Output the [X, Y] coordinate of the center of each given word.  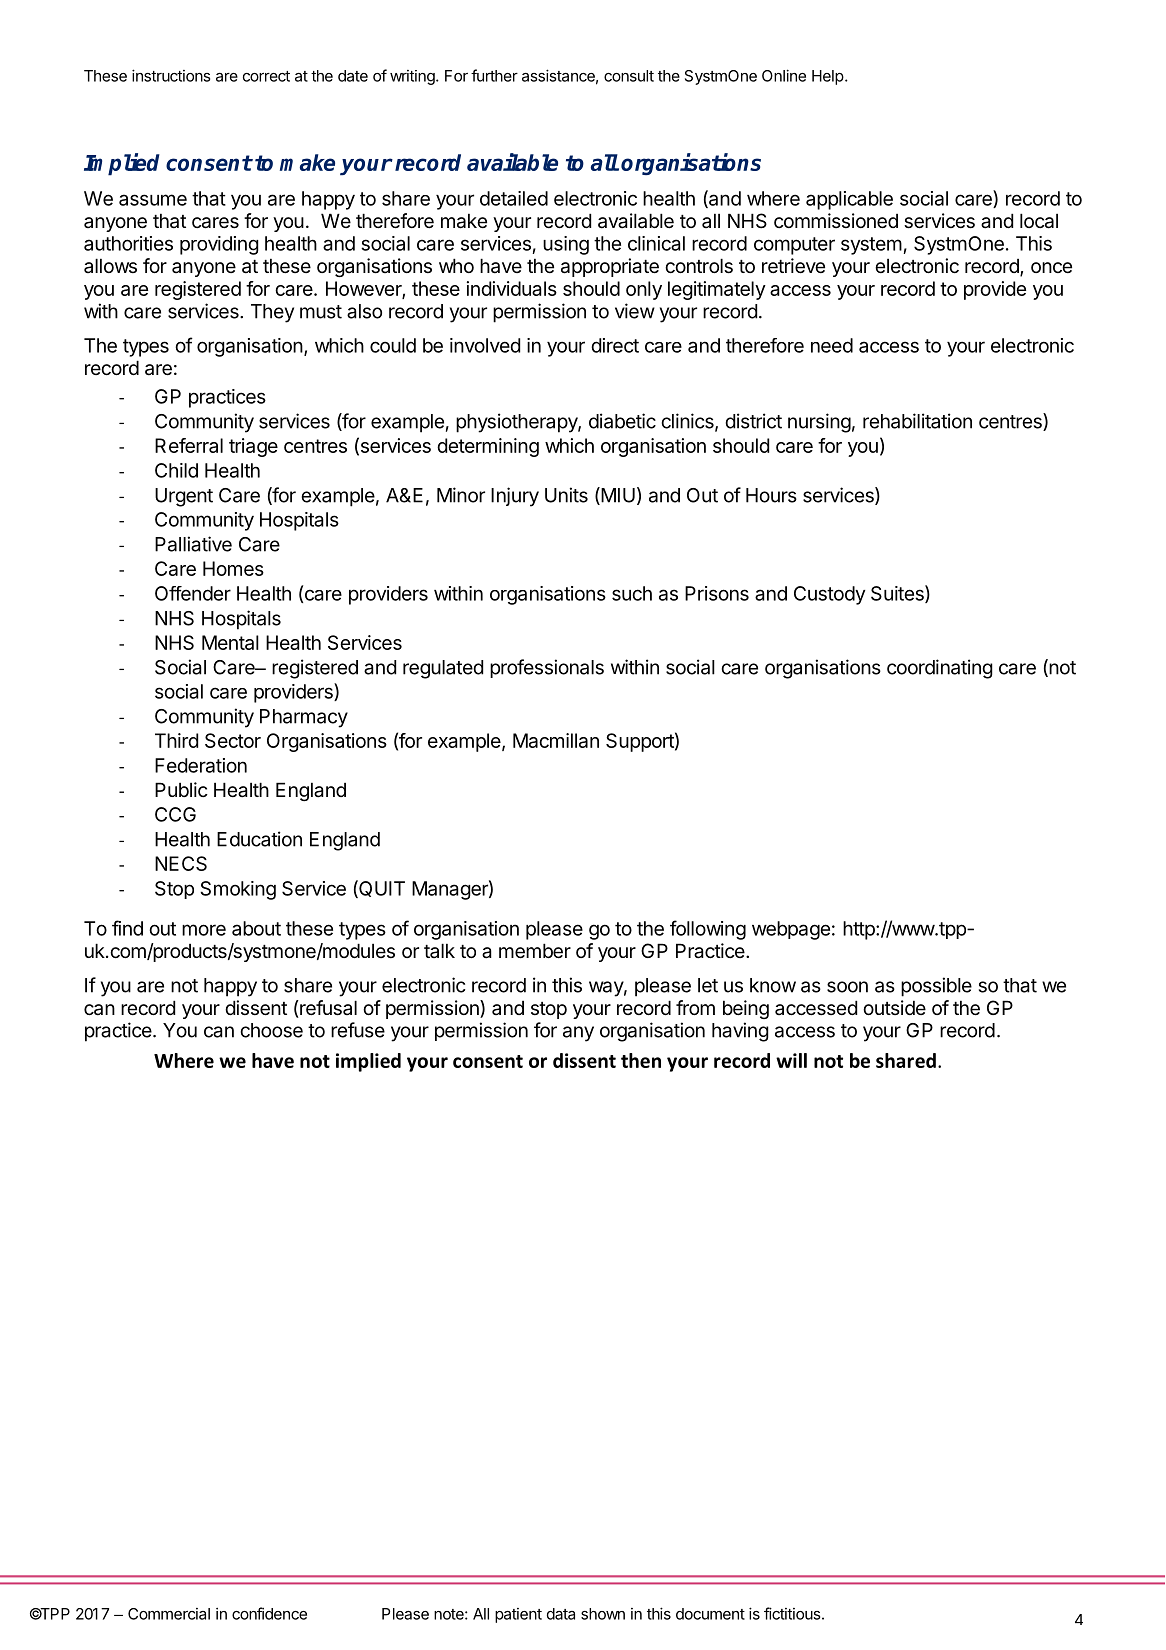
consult [629, 76]
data [561, 1614]
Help [828, 77]
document [710, 1614]
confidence [269, 1613]
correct [266, 76]
